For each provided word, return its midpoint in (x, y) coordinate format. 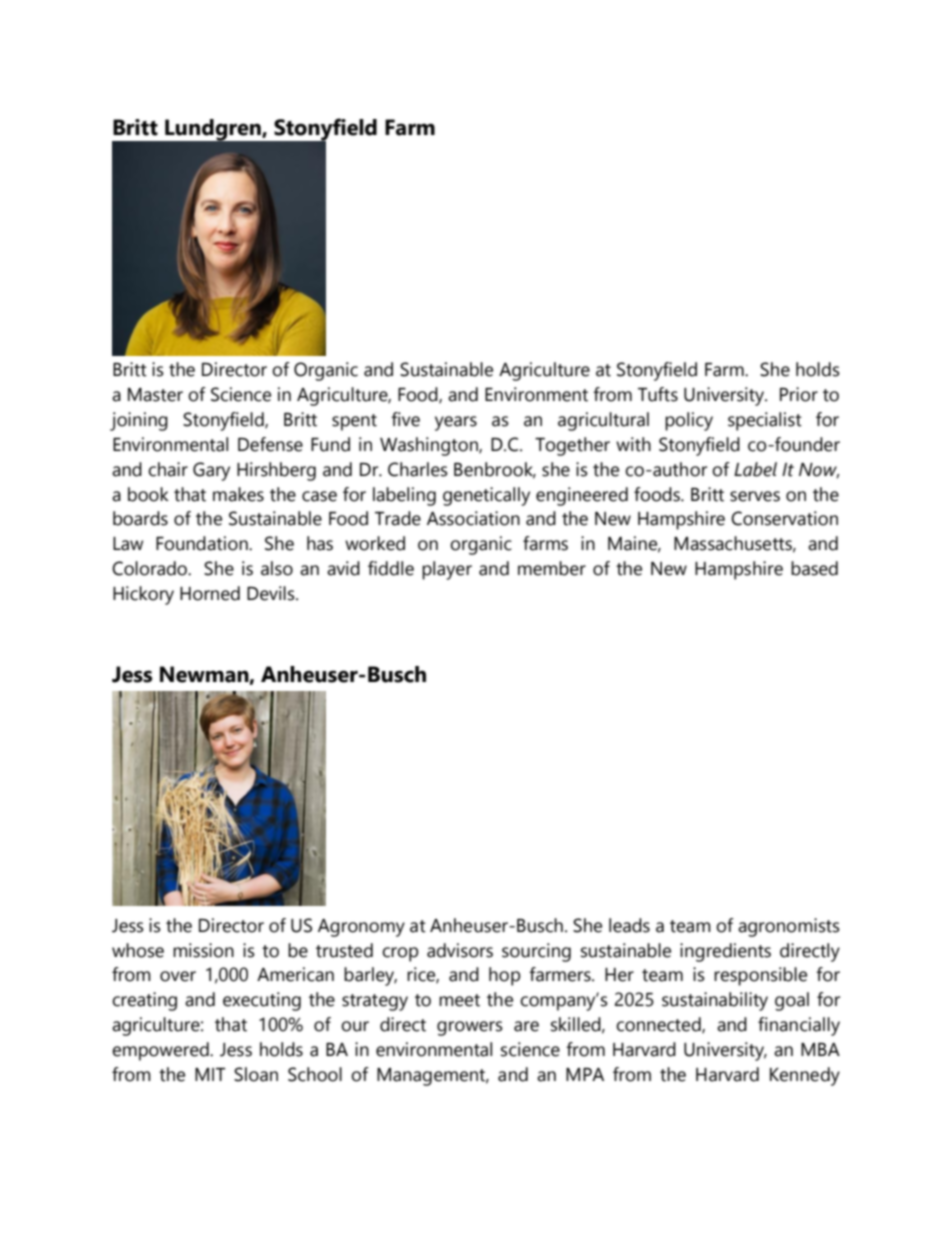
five (405, 419)
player (447, 570)
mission (203, 950)
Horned (210, 593)
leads (629, 925)
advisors (460, 950)
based (814, 568)
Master (155, 395)
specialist (765, 421)
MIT (210, 1074)
